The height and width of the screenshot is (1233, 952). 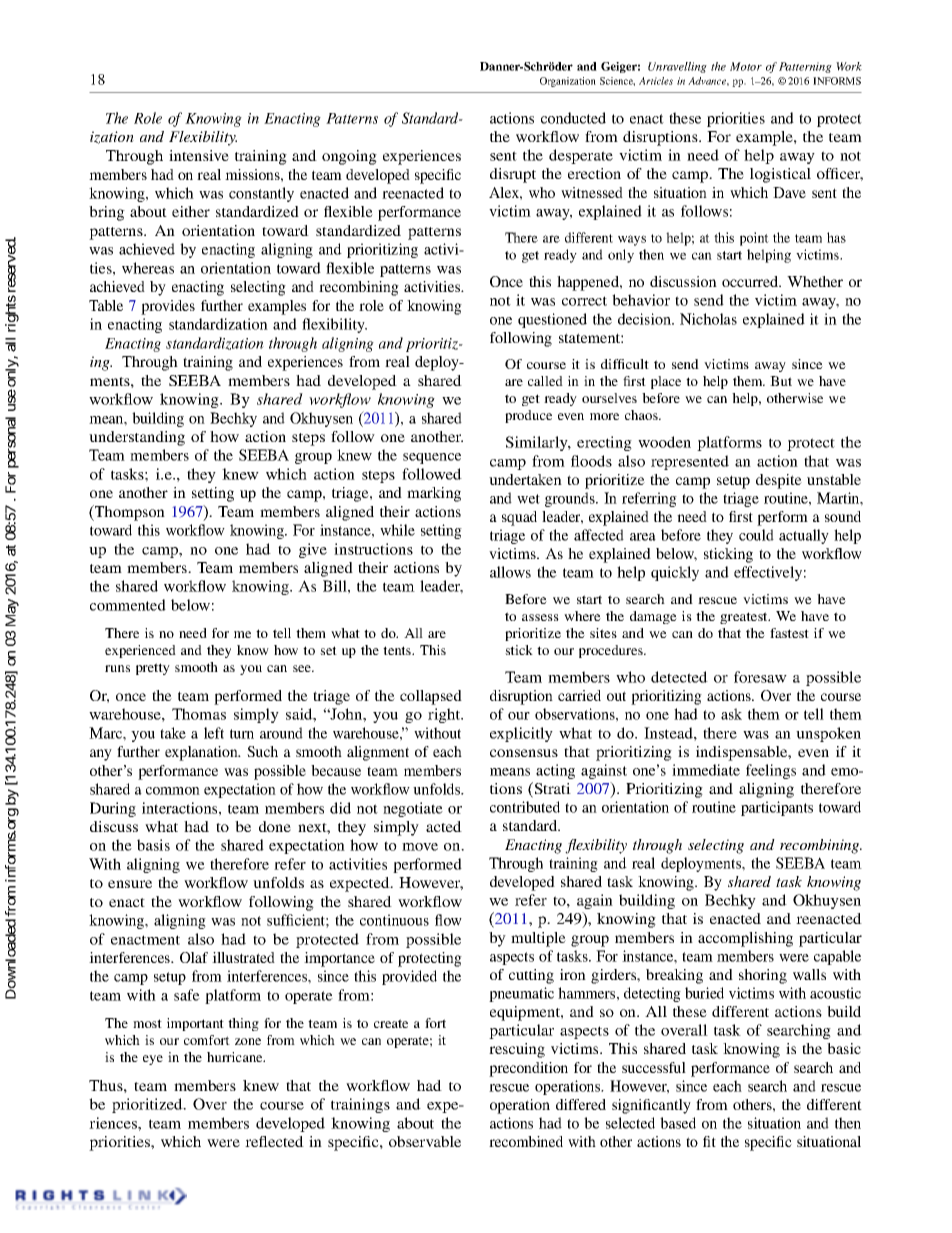 I want to click on intensive, so click(x=199, y=155).
